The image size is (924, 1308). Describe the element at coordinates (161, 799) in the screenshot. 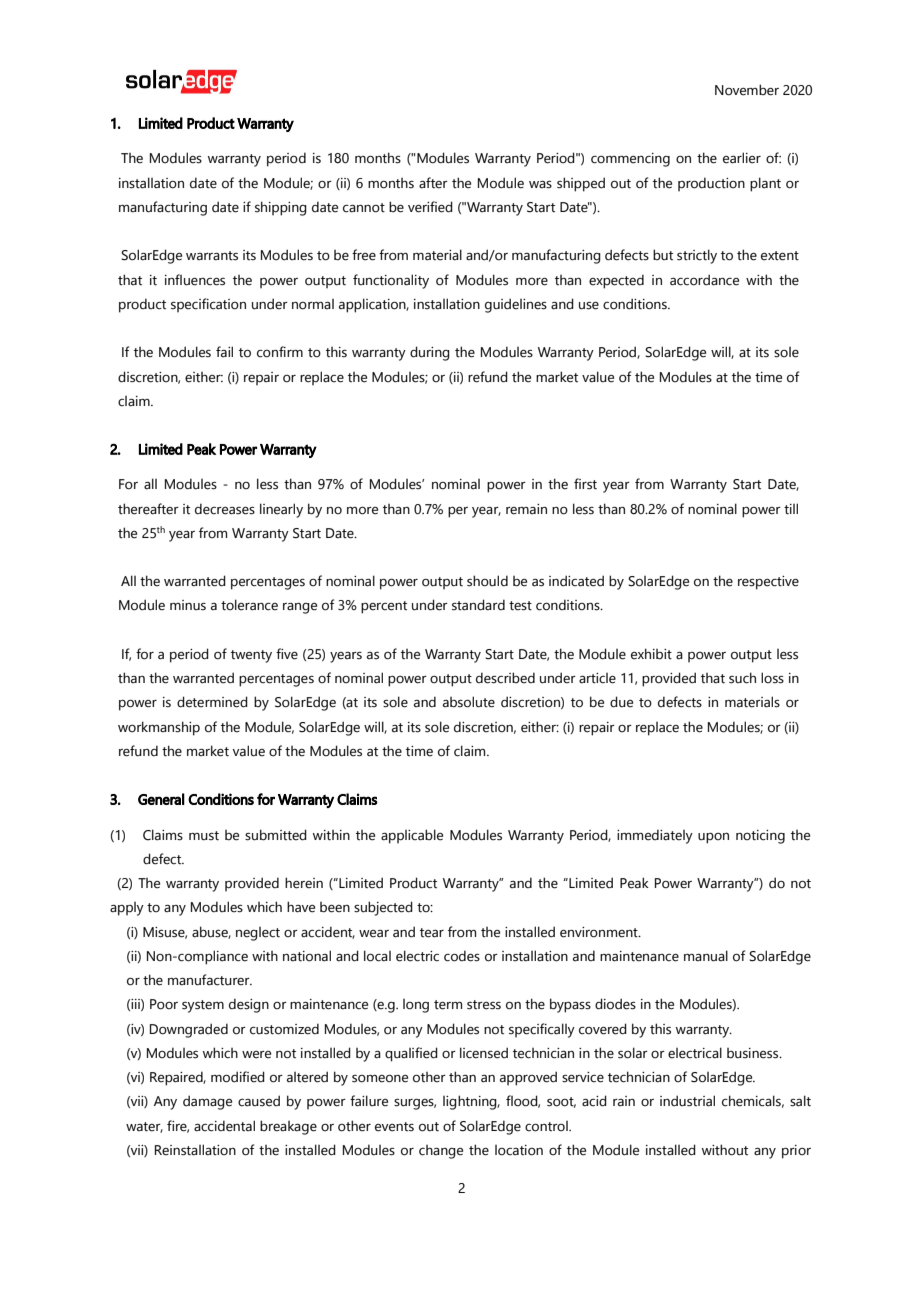

I see `General` at that location.
